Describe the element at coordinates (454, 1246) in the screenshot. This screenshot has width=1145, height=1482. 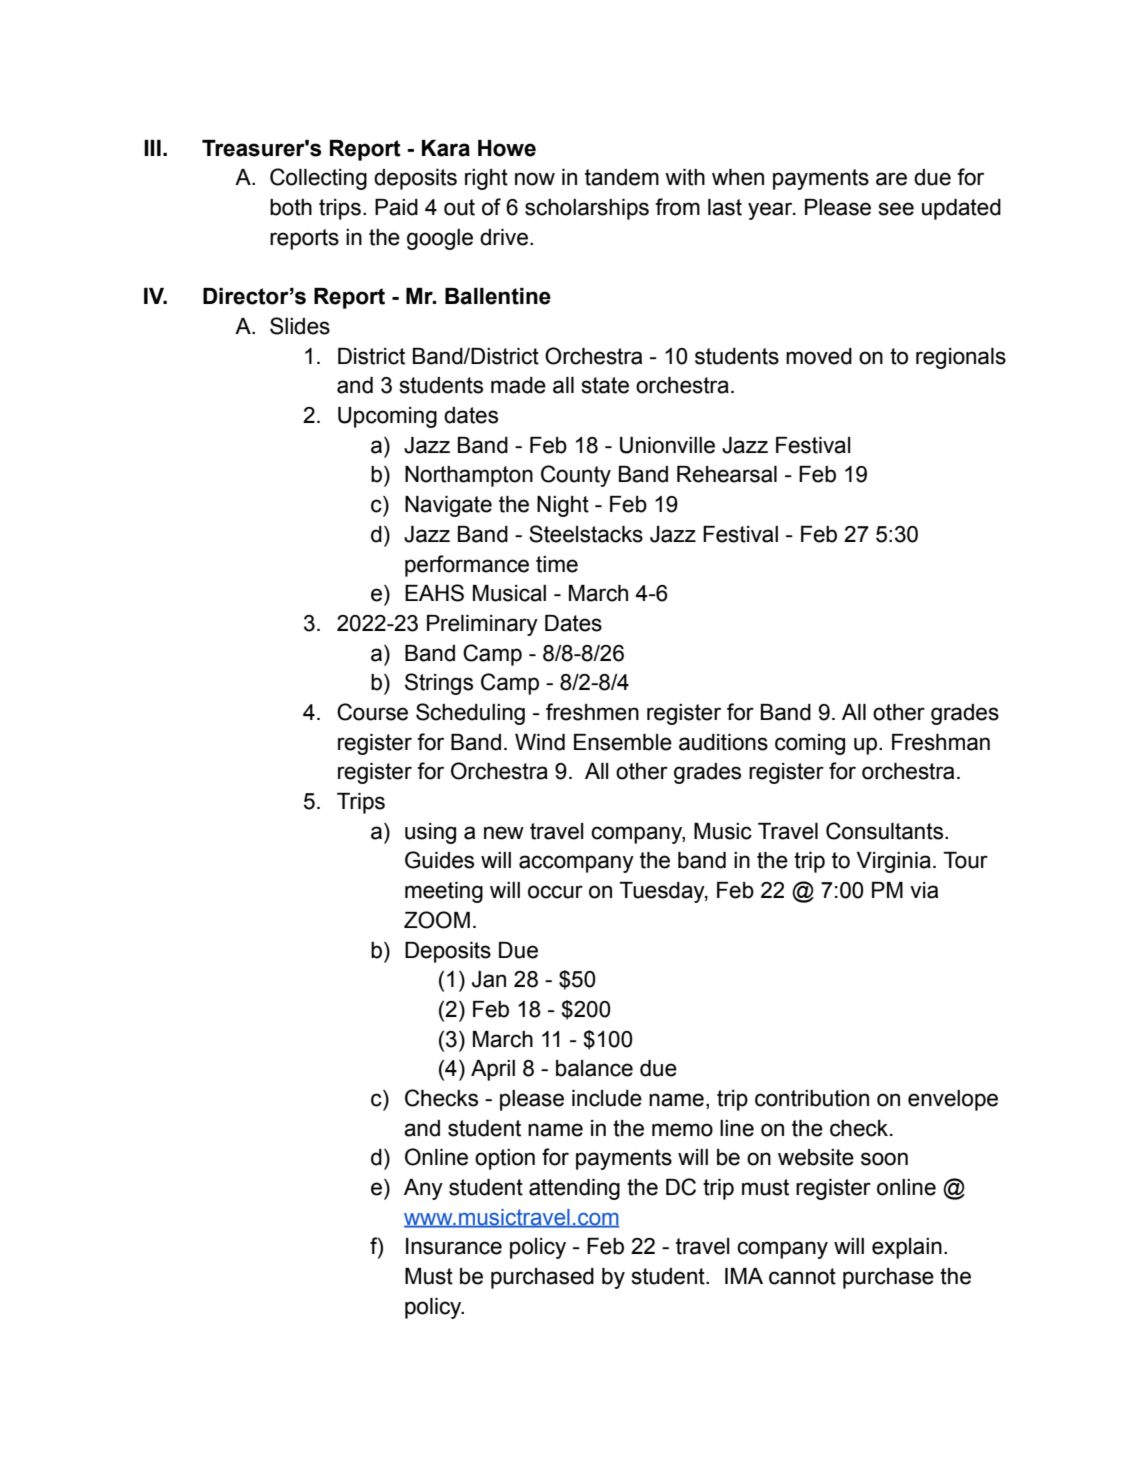
I see `Insurance` at that location.
